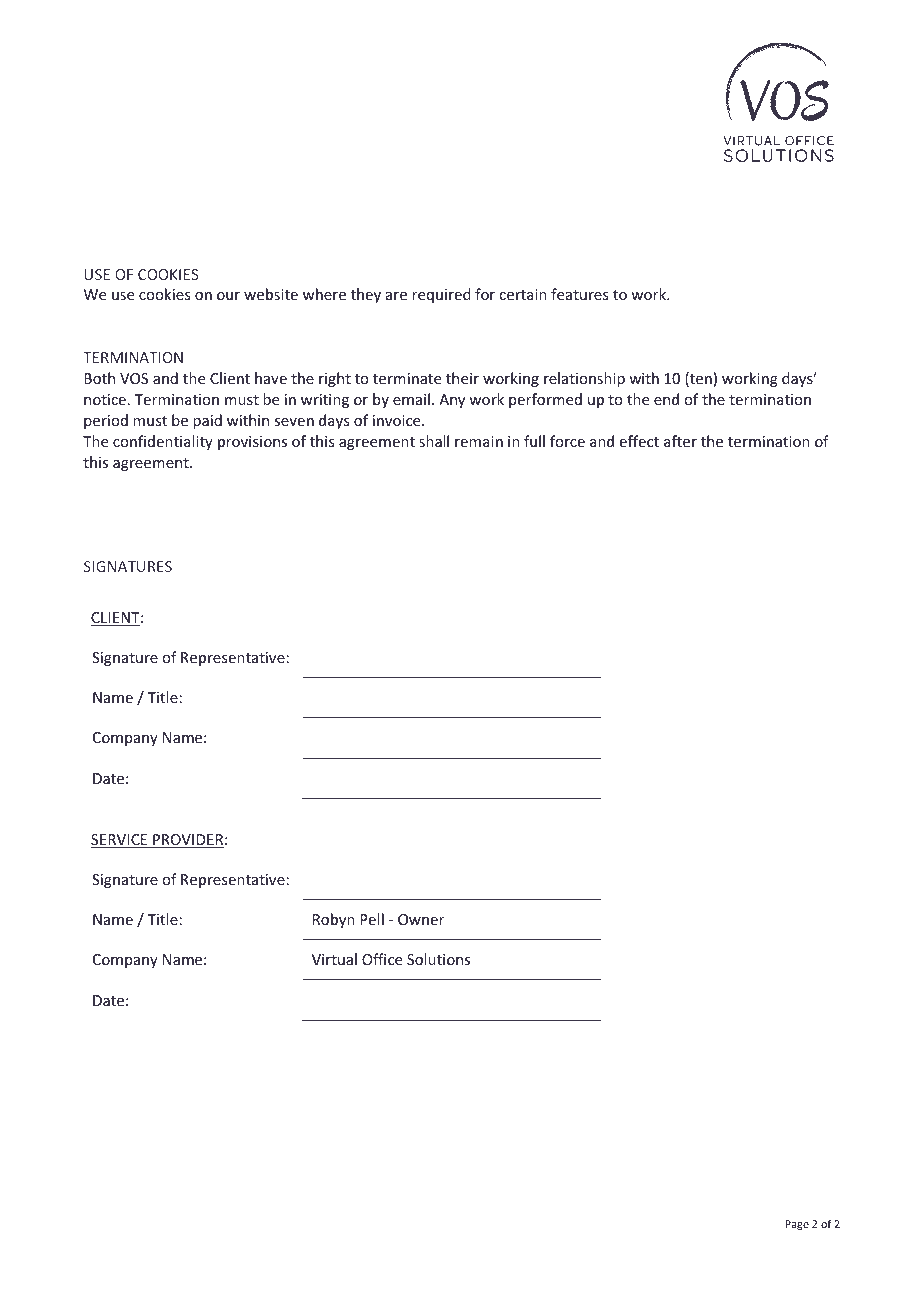  I want to click on required, so click(441, 295).
